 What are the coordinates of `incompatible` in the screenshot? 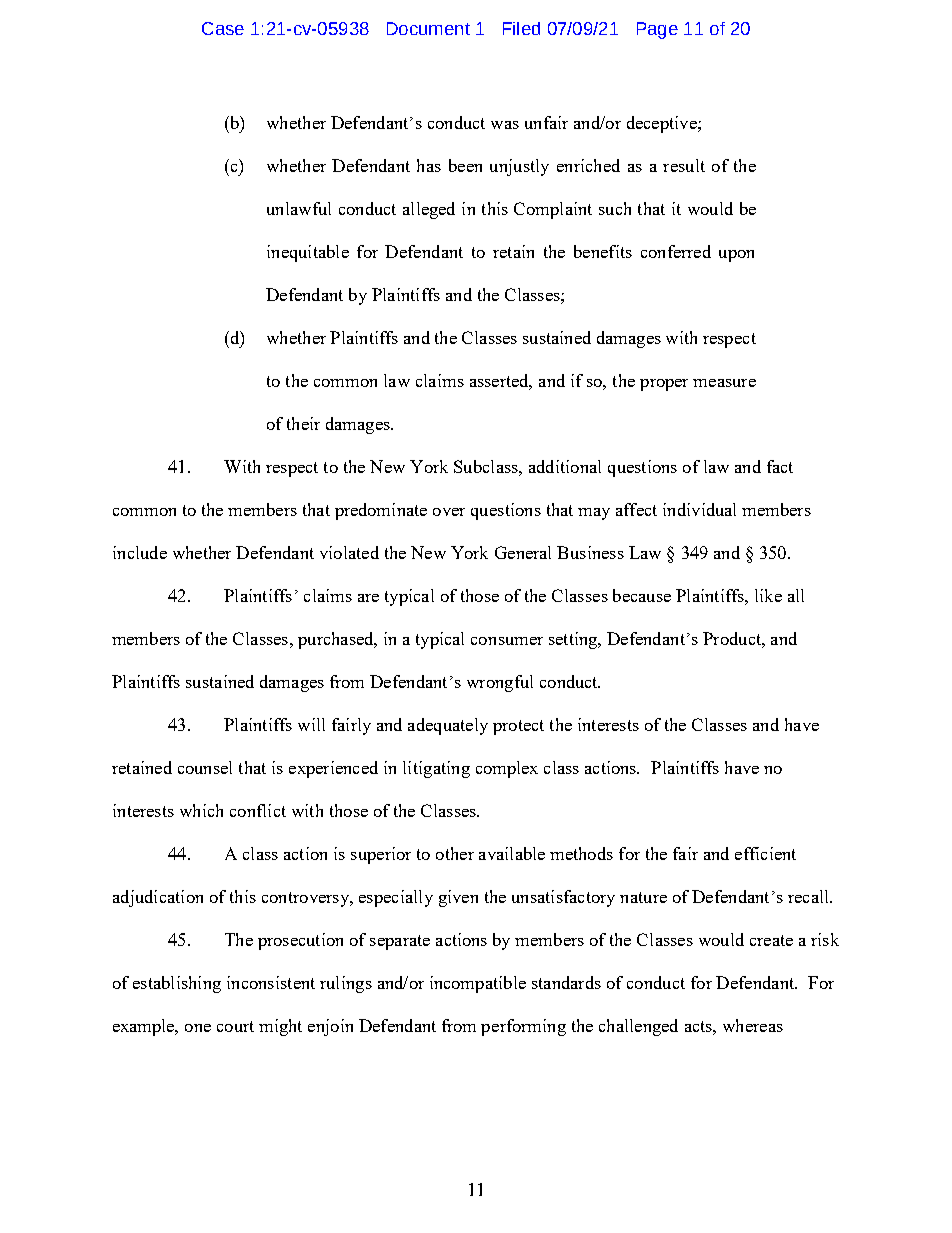 It's located at (478, 984).
